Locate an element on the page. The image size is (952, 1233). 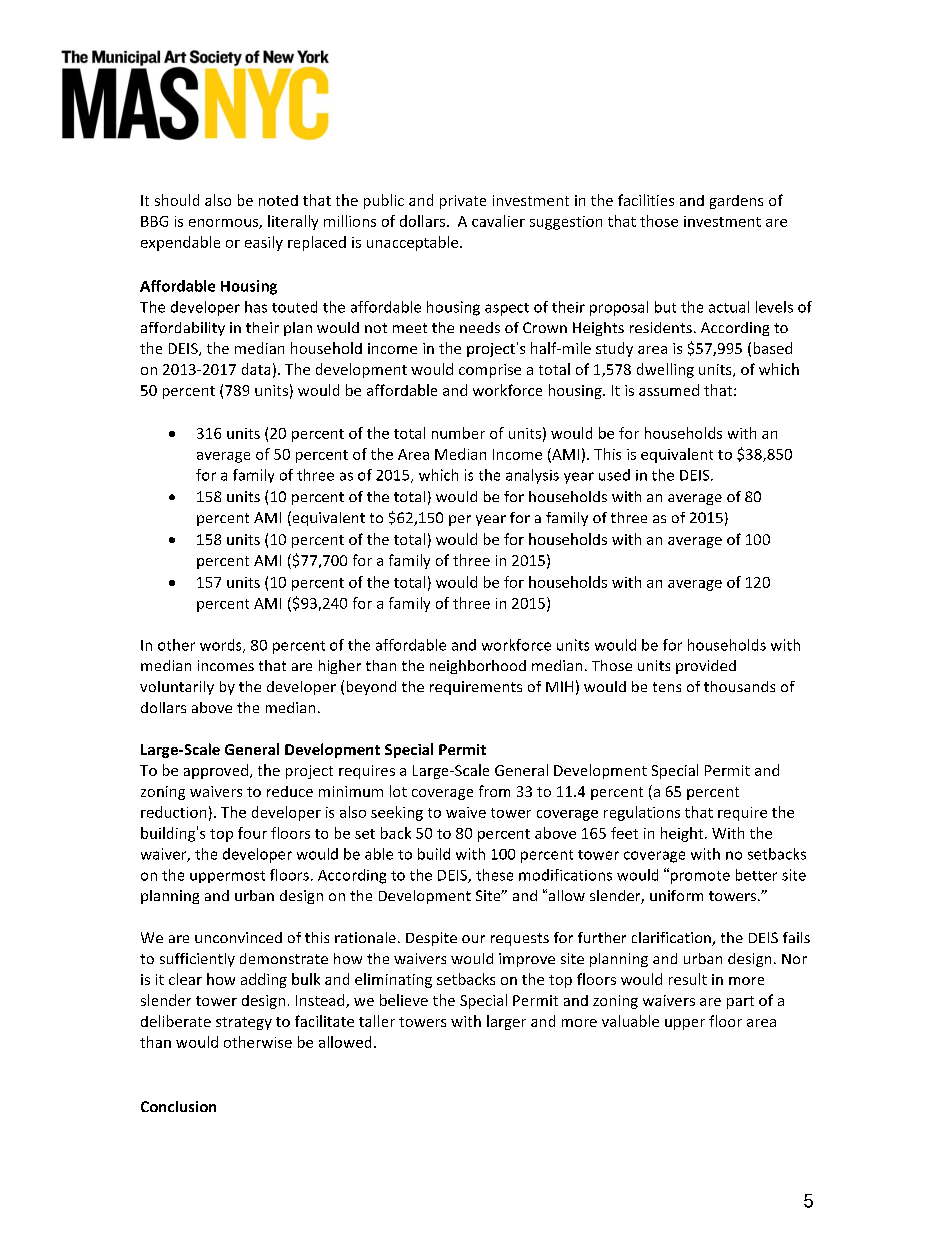
words is located at coordinates (222, 646).
